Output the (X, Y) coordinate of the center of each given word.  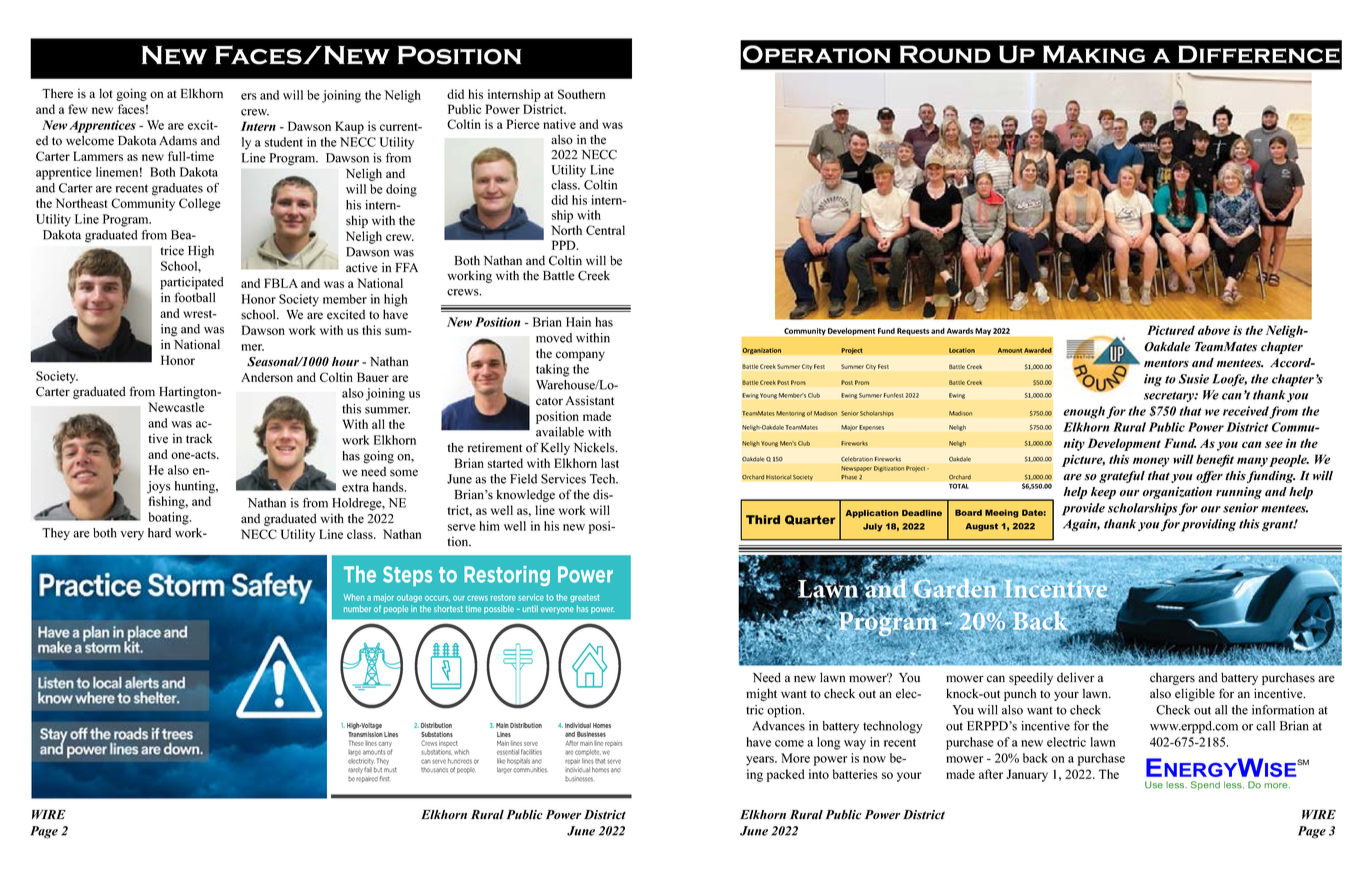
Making (1094, 54)
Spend (1205, 785)
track (199, 439)
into (819, 774)
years (761, 761)
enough (1084, 412)
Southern (582, 94)
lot (106, 94)
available (560, 432)
